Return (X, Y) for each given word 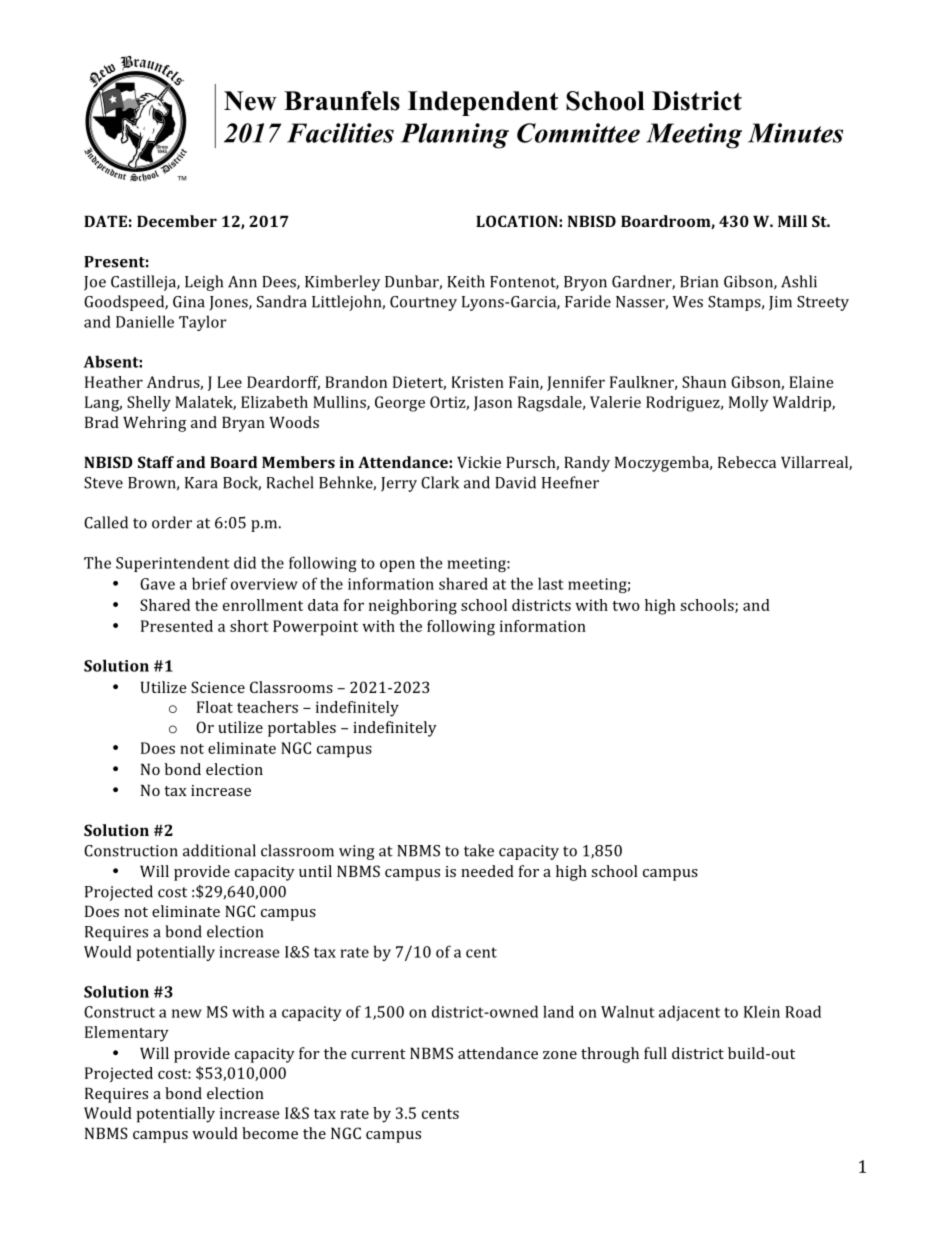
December (177, 221)
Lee (229, 382)
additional (219, 850)
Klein (762, 1011)
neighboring (413, 607)
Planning (455, 136)
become (270, 1133)
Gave (157, 584)
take (479, 850)
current (378, 1054)
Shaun (704, 382)
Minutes (795, 133)
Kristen (478, 382)
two (626, 606)
